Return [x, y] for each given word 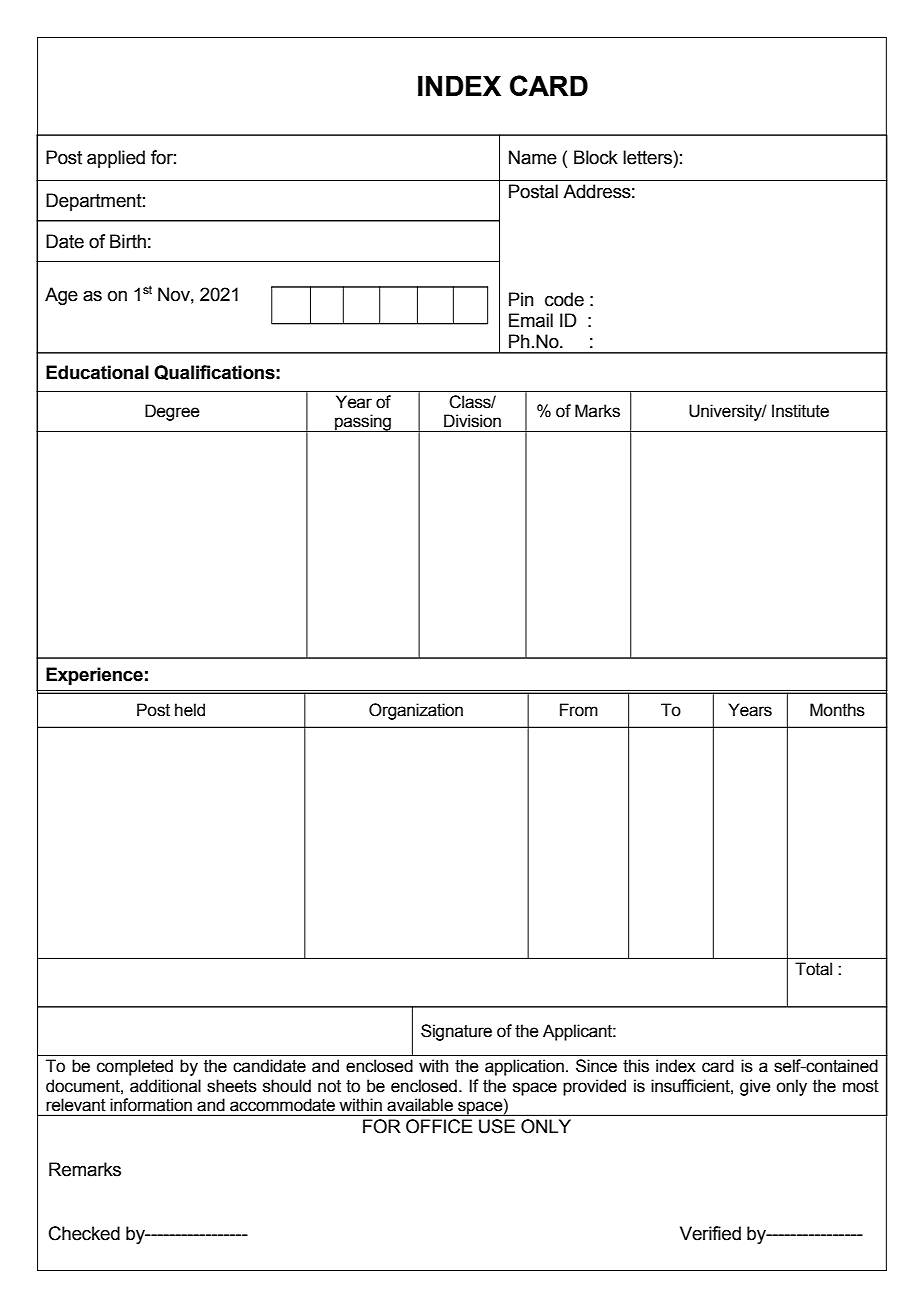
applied [116, 159]
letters [648, 157]
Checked [84, 1233]
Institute [800, 411]
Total [813, 969]
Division [472, 421]
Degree [172, 412]
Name [533, 157]
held [190, 710]
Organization [416, 711]
